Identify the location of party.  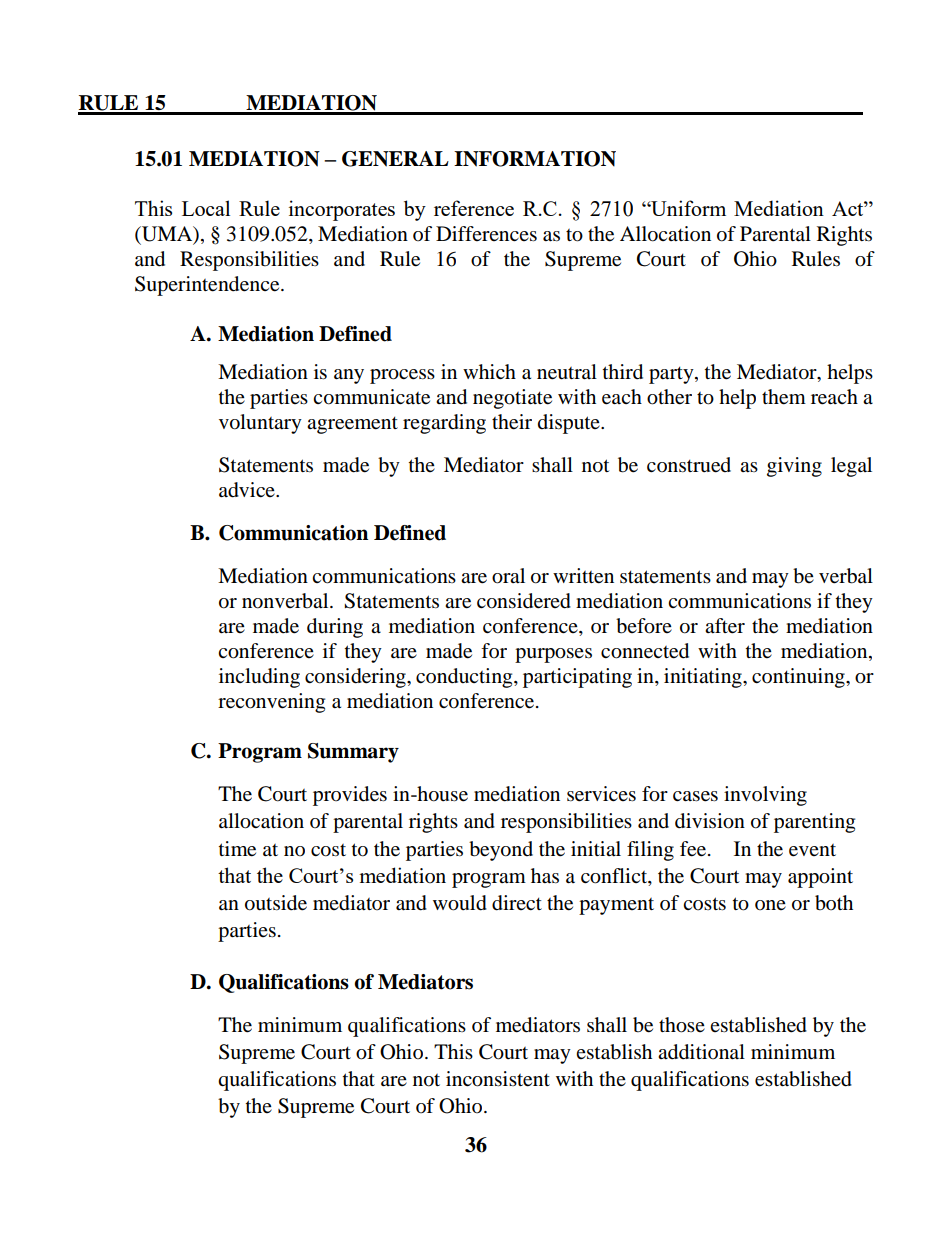
(672, 375).
